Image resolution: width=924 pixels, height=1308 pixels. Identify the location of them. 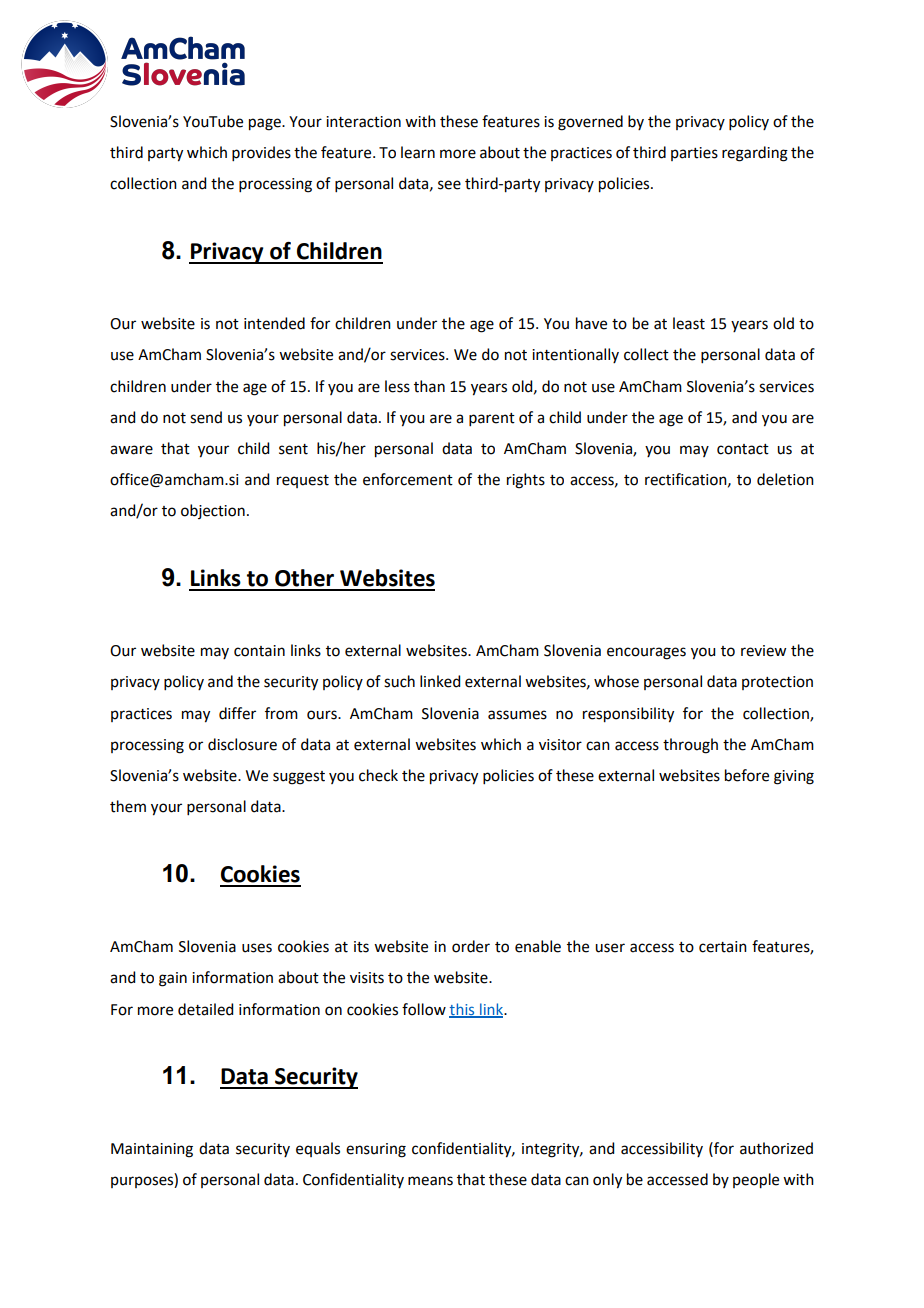
(128, 806).
